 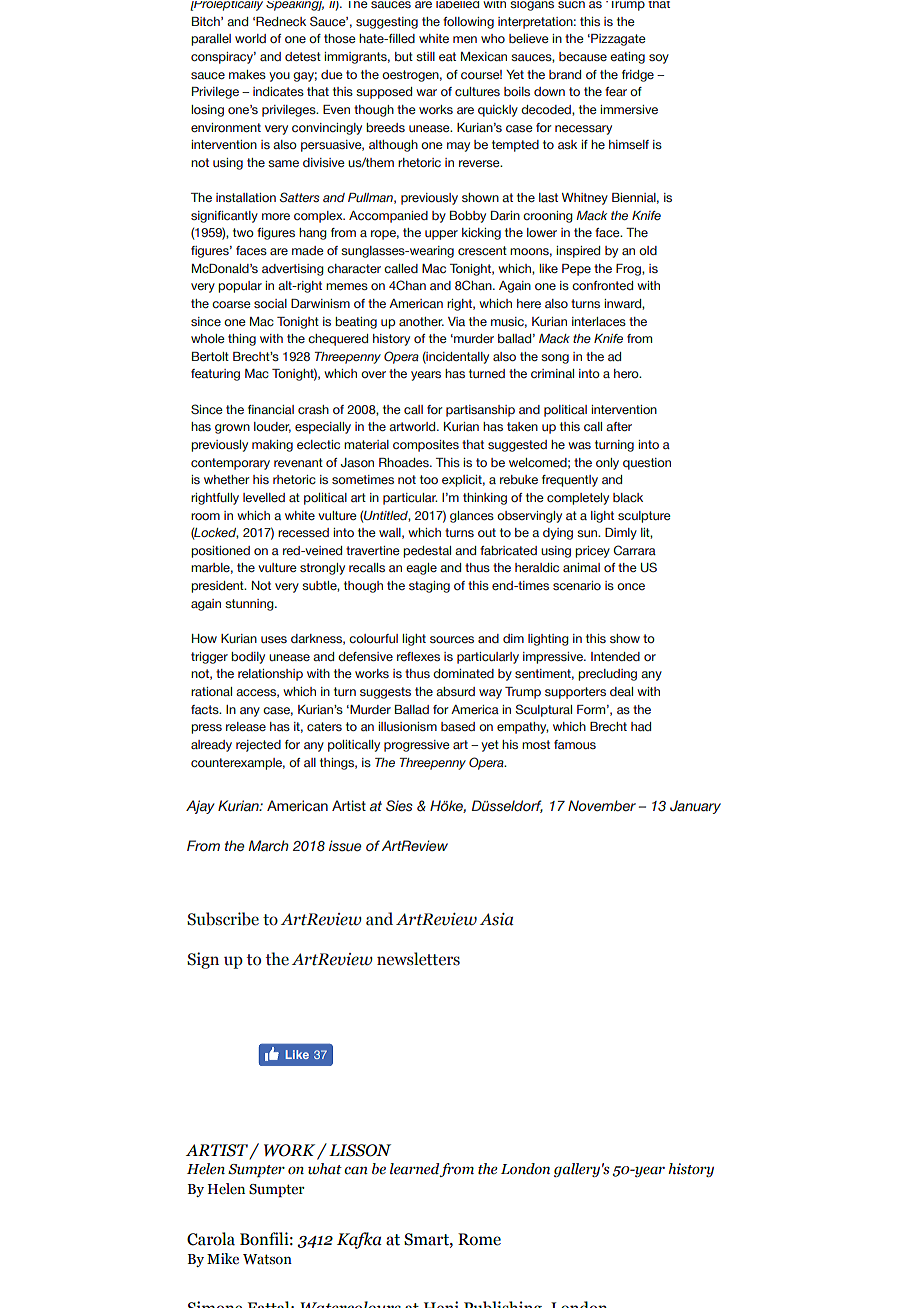 What do you see at coordinates (274, 639) in the screenshot?
I see `uses` at bounding box center [274, 639].
